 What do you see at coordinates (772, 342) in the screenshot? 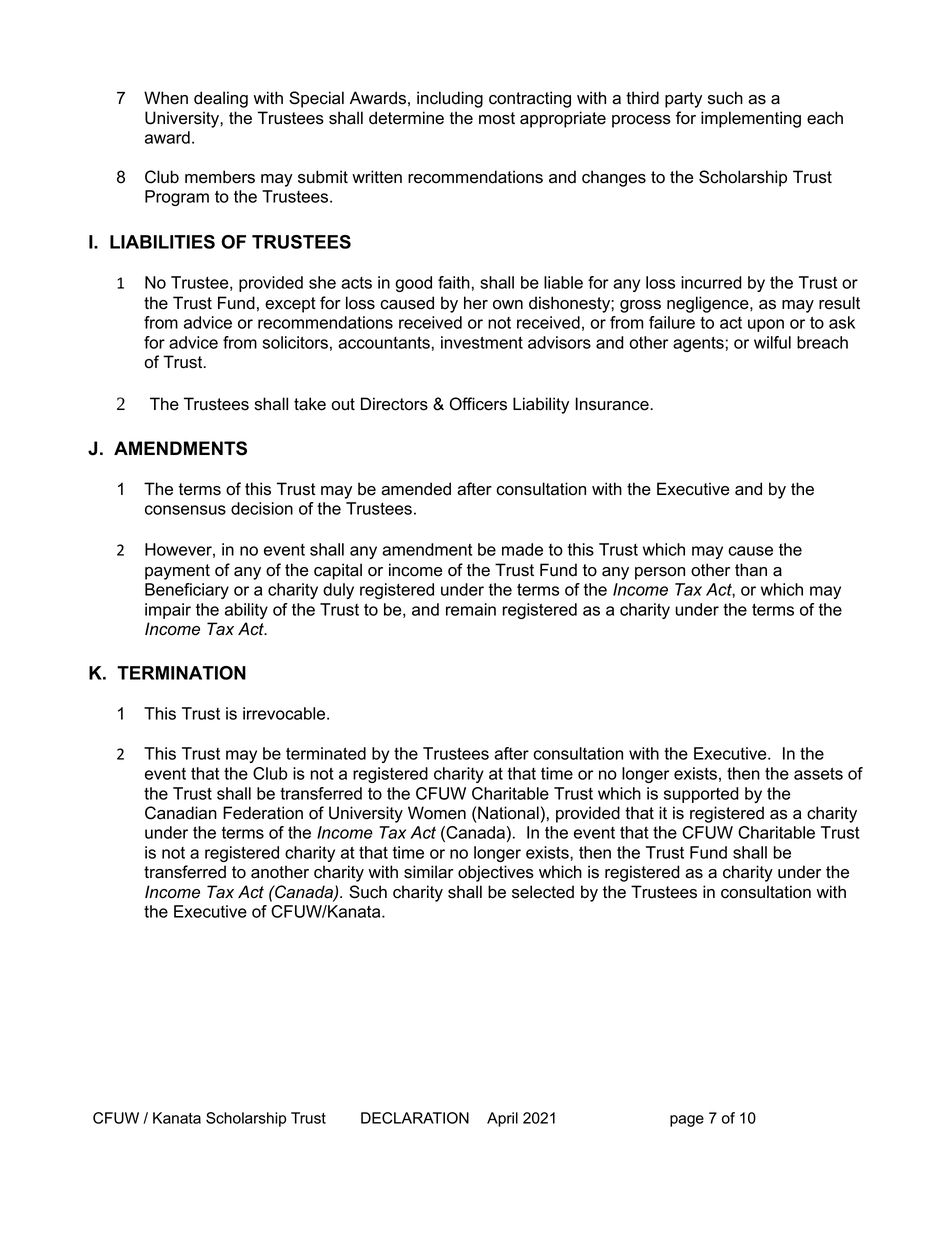
I see `wilful` at bounding box center [772, 342].
